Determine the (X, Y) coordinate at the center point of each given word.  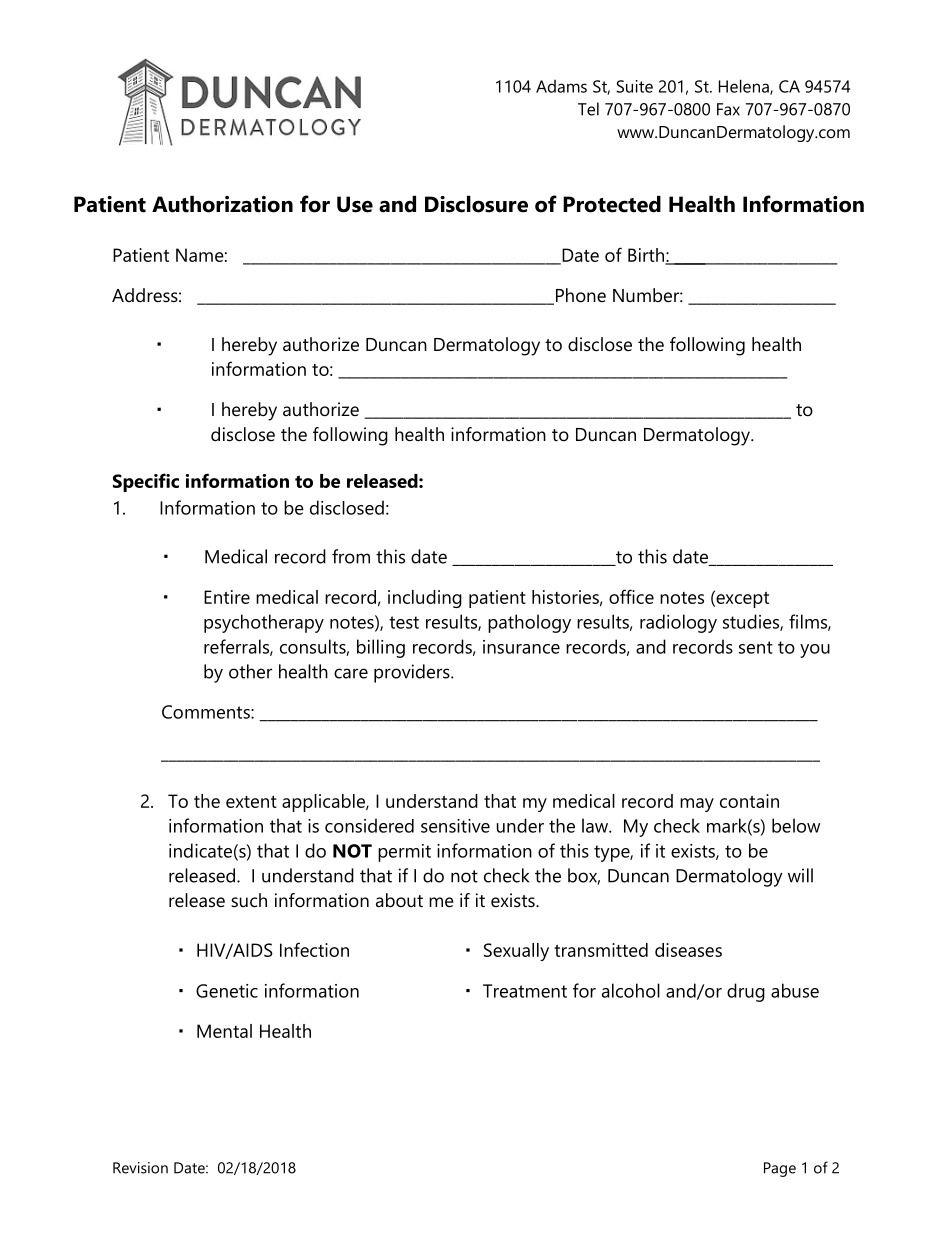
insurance (521, 647)
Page (780, 1169)
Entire (227, 597)
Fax (728, 109)
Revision (140, 1168)
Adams (561, 86)
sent (756, 647)
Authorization (222, 204)
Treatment (525, 991)
